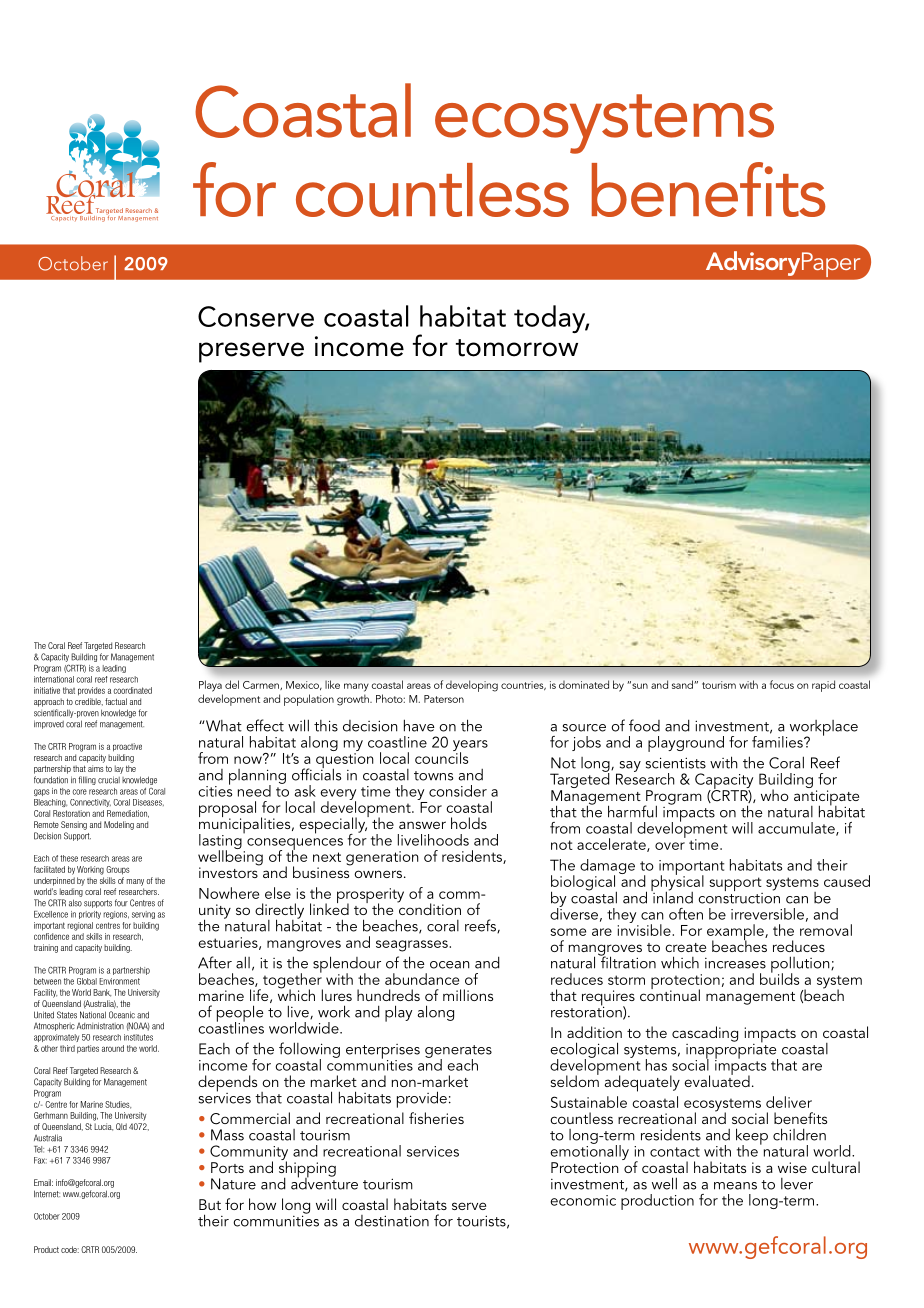 This screenshot has height=1308, width=924. What do you see at coordinates (517, 348) in the screenshot?
I see `tomorrow` at bounding box center [517, 348].
